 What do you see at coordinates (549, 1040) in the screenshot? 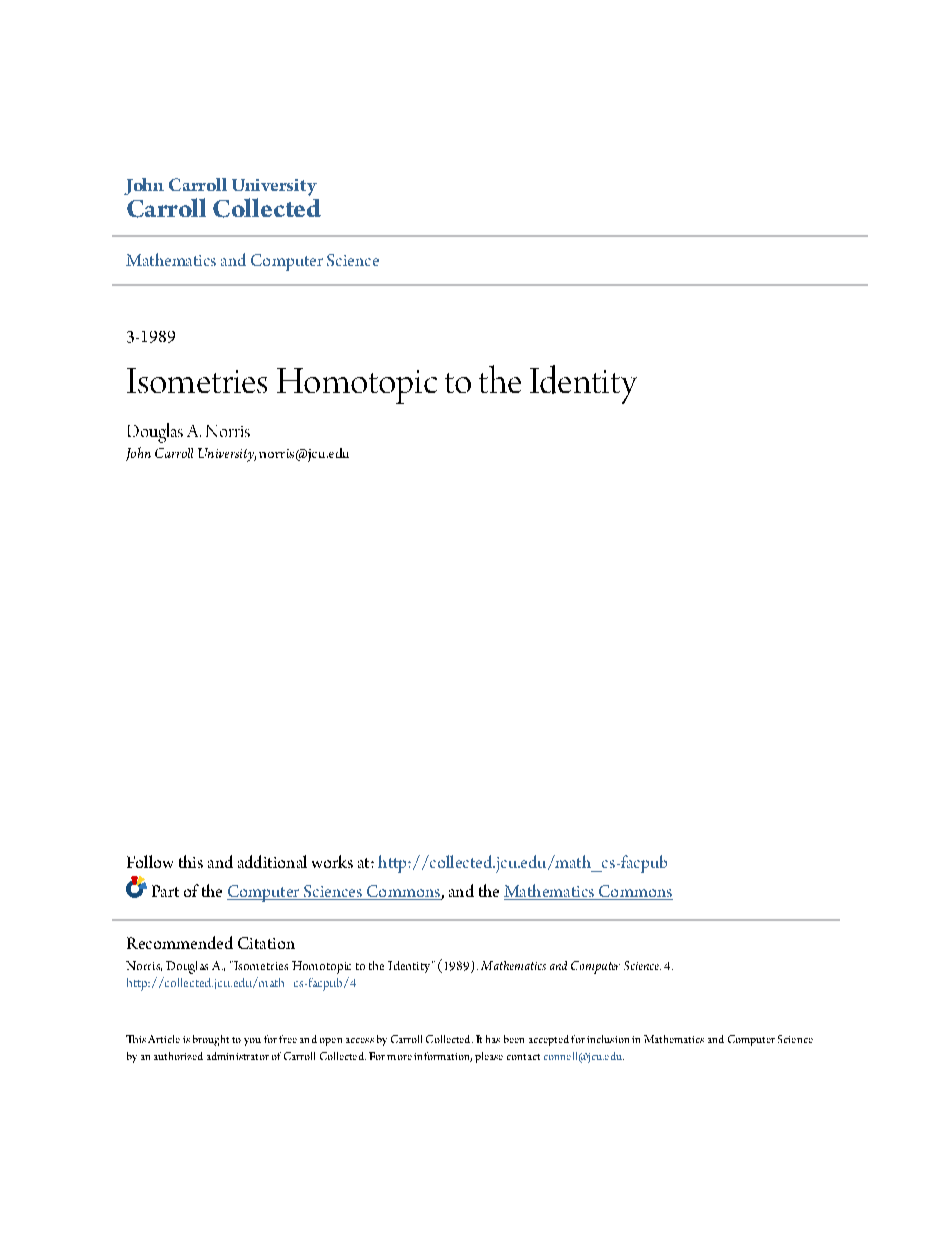
I see `accepted` at bounding box center [549, 1040].
